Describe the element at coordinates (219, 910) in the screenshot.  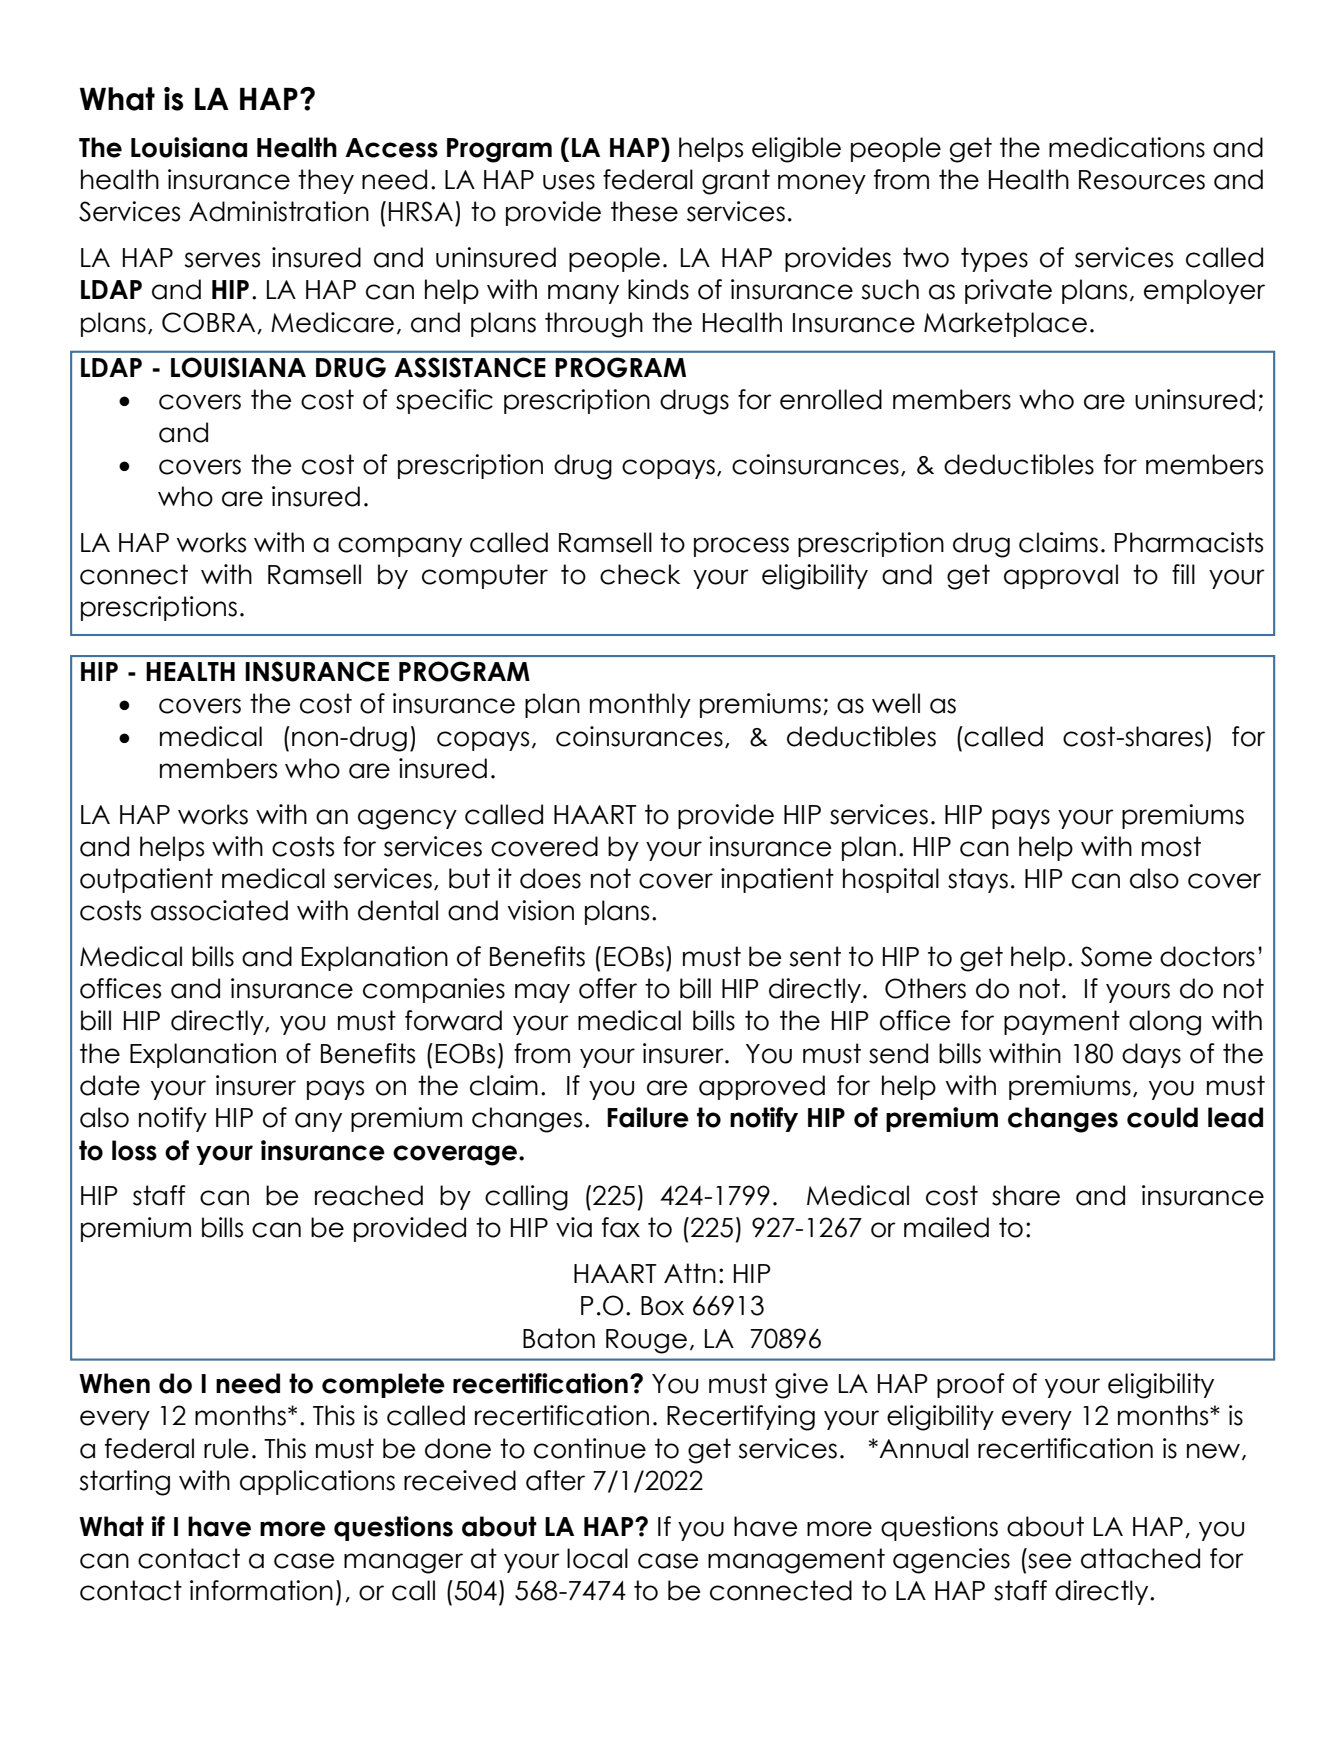
I see `associated` at that location.
